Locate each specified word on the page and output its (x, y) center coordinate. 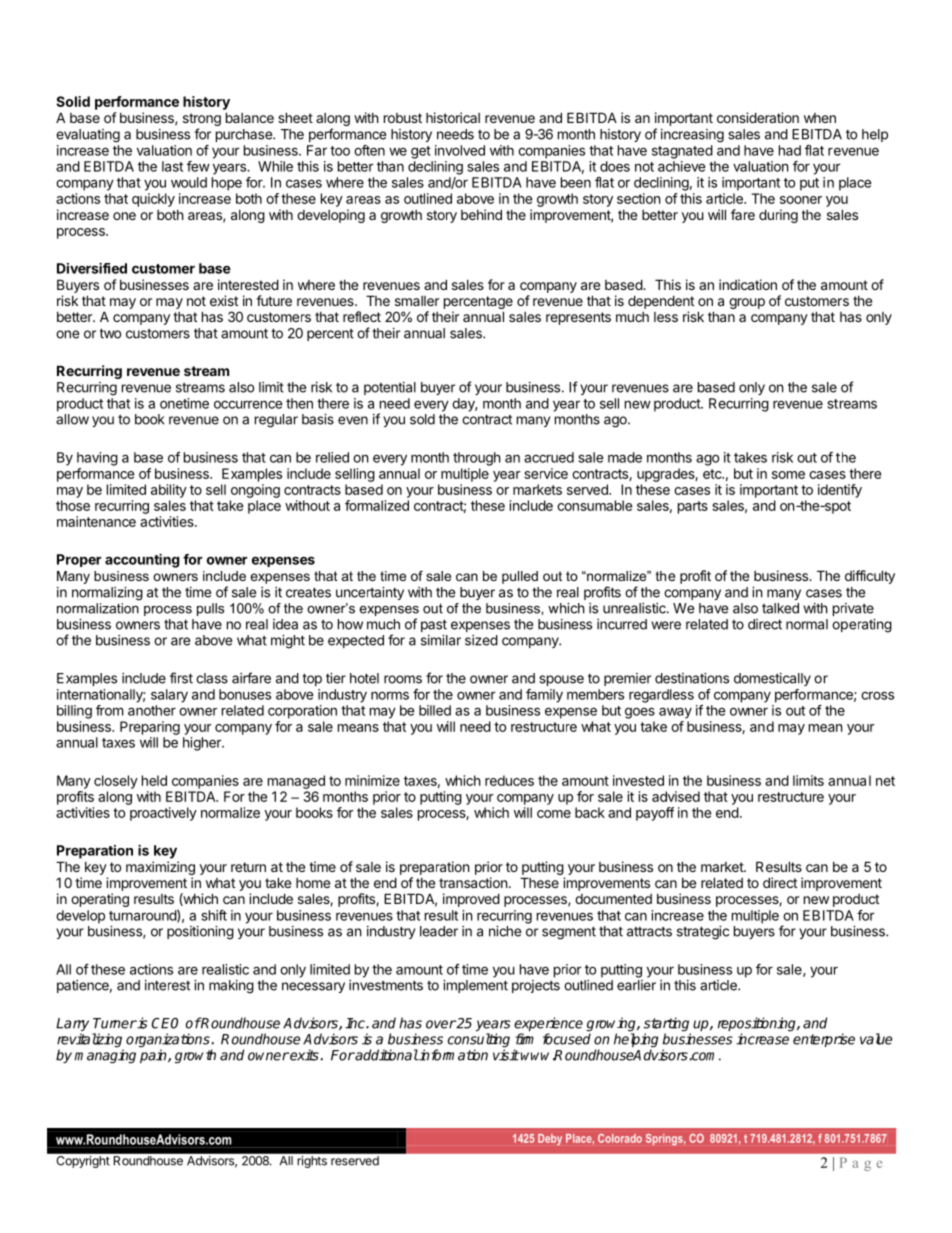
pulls (210, 609)
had (790, 150)
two (110, 333)
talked (780, 608)
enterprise (824, 1040)
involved (460, 150)
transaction (473, 882)
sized (481, 640)
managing (105, 1056)
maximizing (160, 869)
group (747, 303)
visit (506, 1055)
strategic (703, 933)
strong (202, 121)
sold (422, 419)
